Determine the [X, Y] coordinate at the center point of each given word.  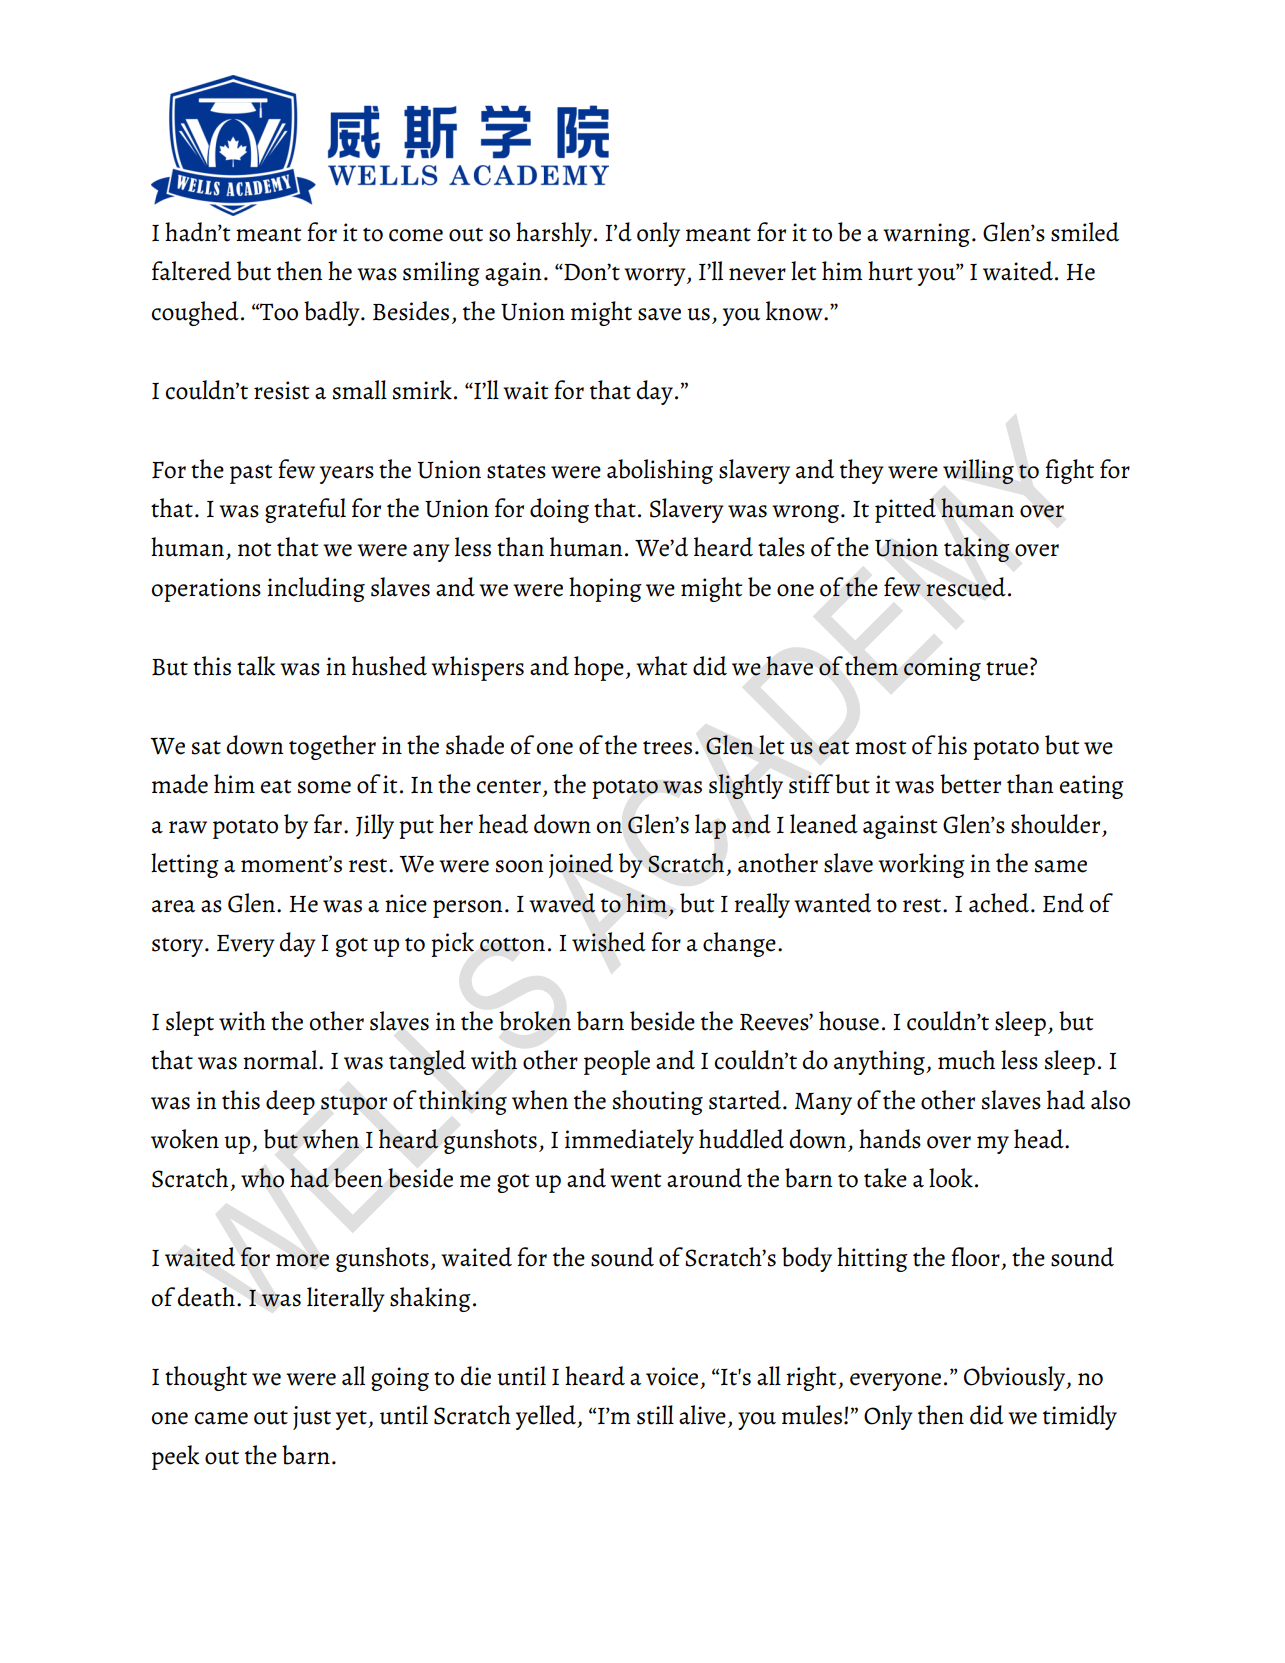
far [328, 824]
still [655, 1415]
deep [290, 1102]
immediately [629, 1141]
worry [656, 277]
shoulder [1055, 824]
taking [977, 549]
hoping [605, 589]
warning [926, 235]
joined [581, 865]
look [951, 1178]
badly [333, 313]
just [312, 1418]
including [316, 589]
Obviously [1016, 1378]
